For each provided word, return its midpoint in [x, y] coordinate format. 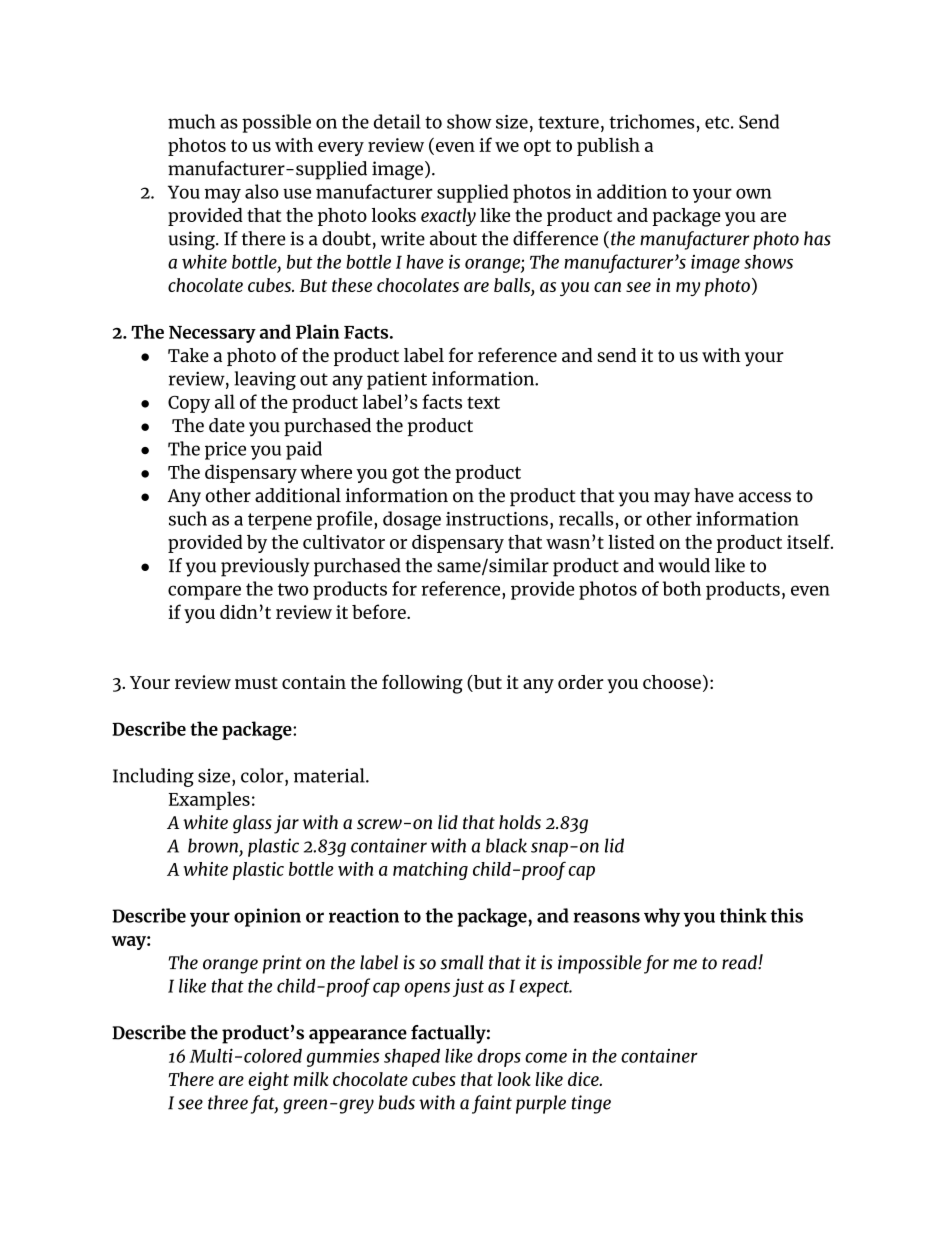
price [225, 451]
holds [520, 822]
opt [537, 148]
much [191, 121]
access [765, 497]
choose [672, 682]
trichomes [651, 121]
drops [499, 1058]
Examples [209, 800]
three [228, 1102]
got [405, 475]
